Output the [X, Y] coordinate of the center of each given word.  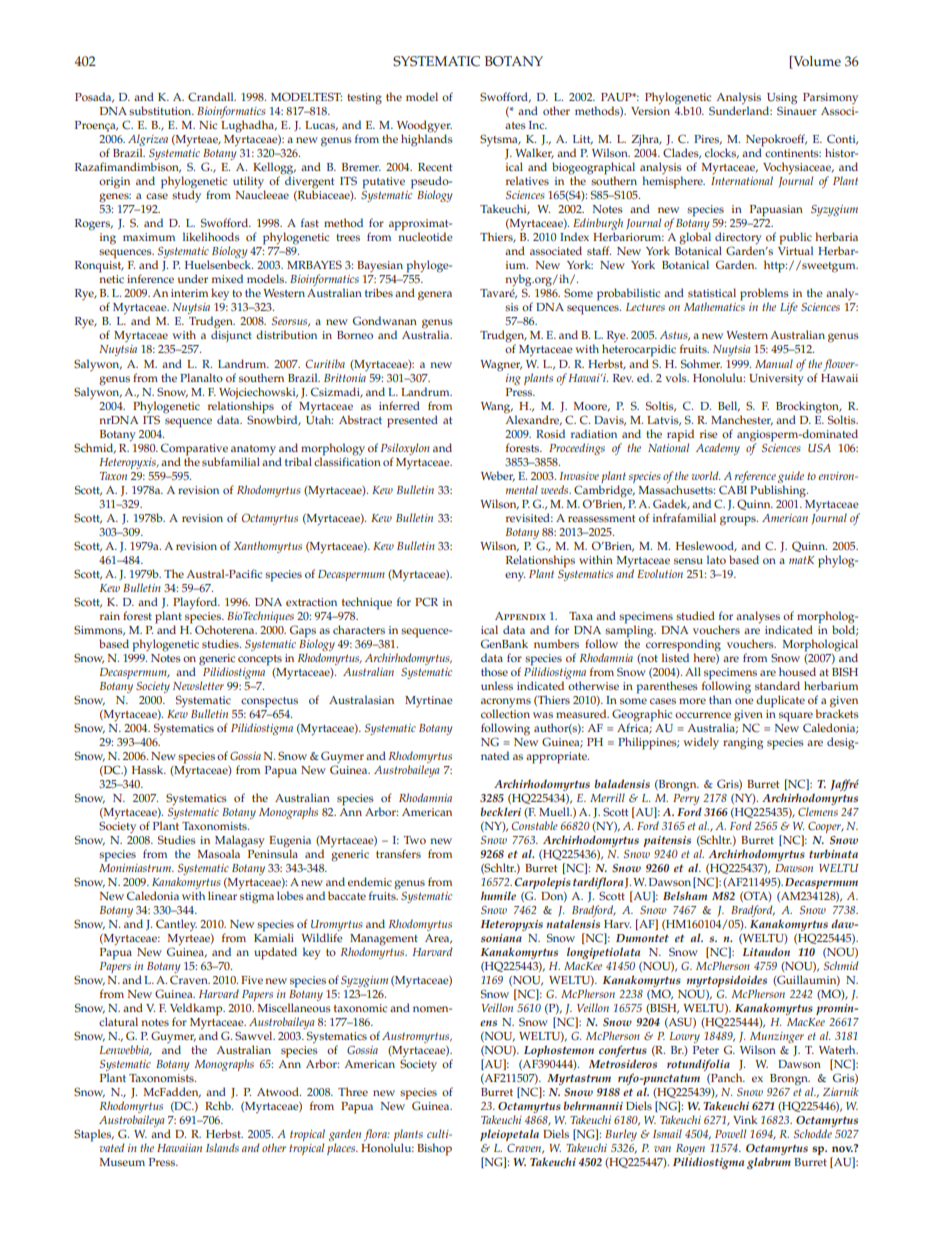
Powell [730, 1133]
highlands [427, 139]
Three [353, 1091]
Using [782, 100]
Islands [222, 1147]
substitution [161, 110]
